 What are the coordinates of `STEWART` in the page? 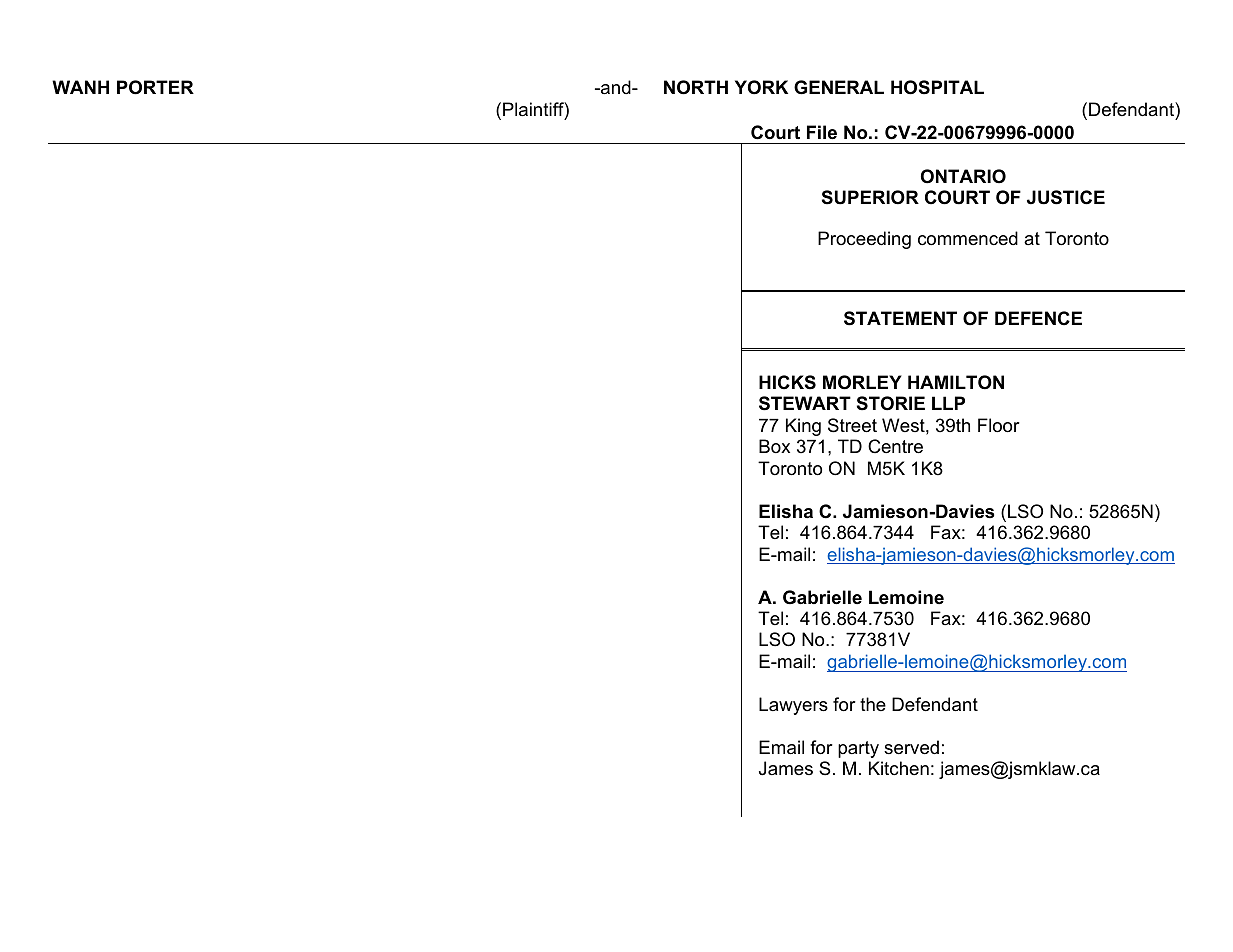 It's located at (805, 403).
